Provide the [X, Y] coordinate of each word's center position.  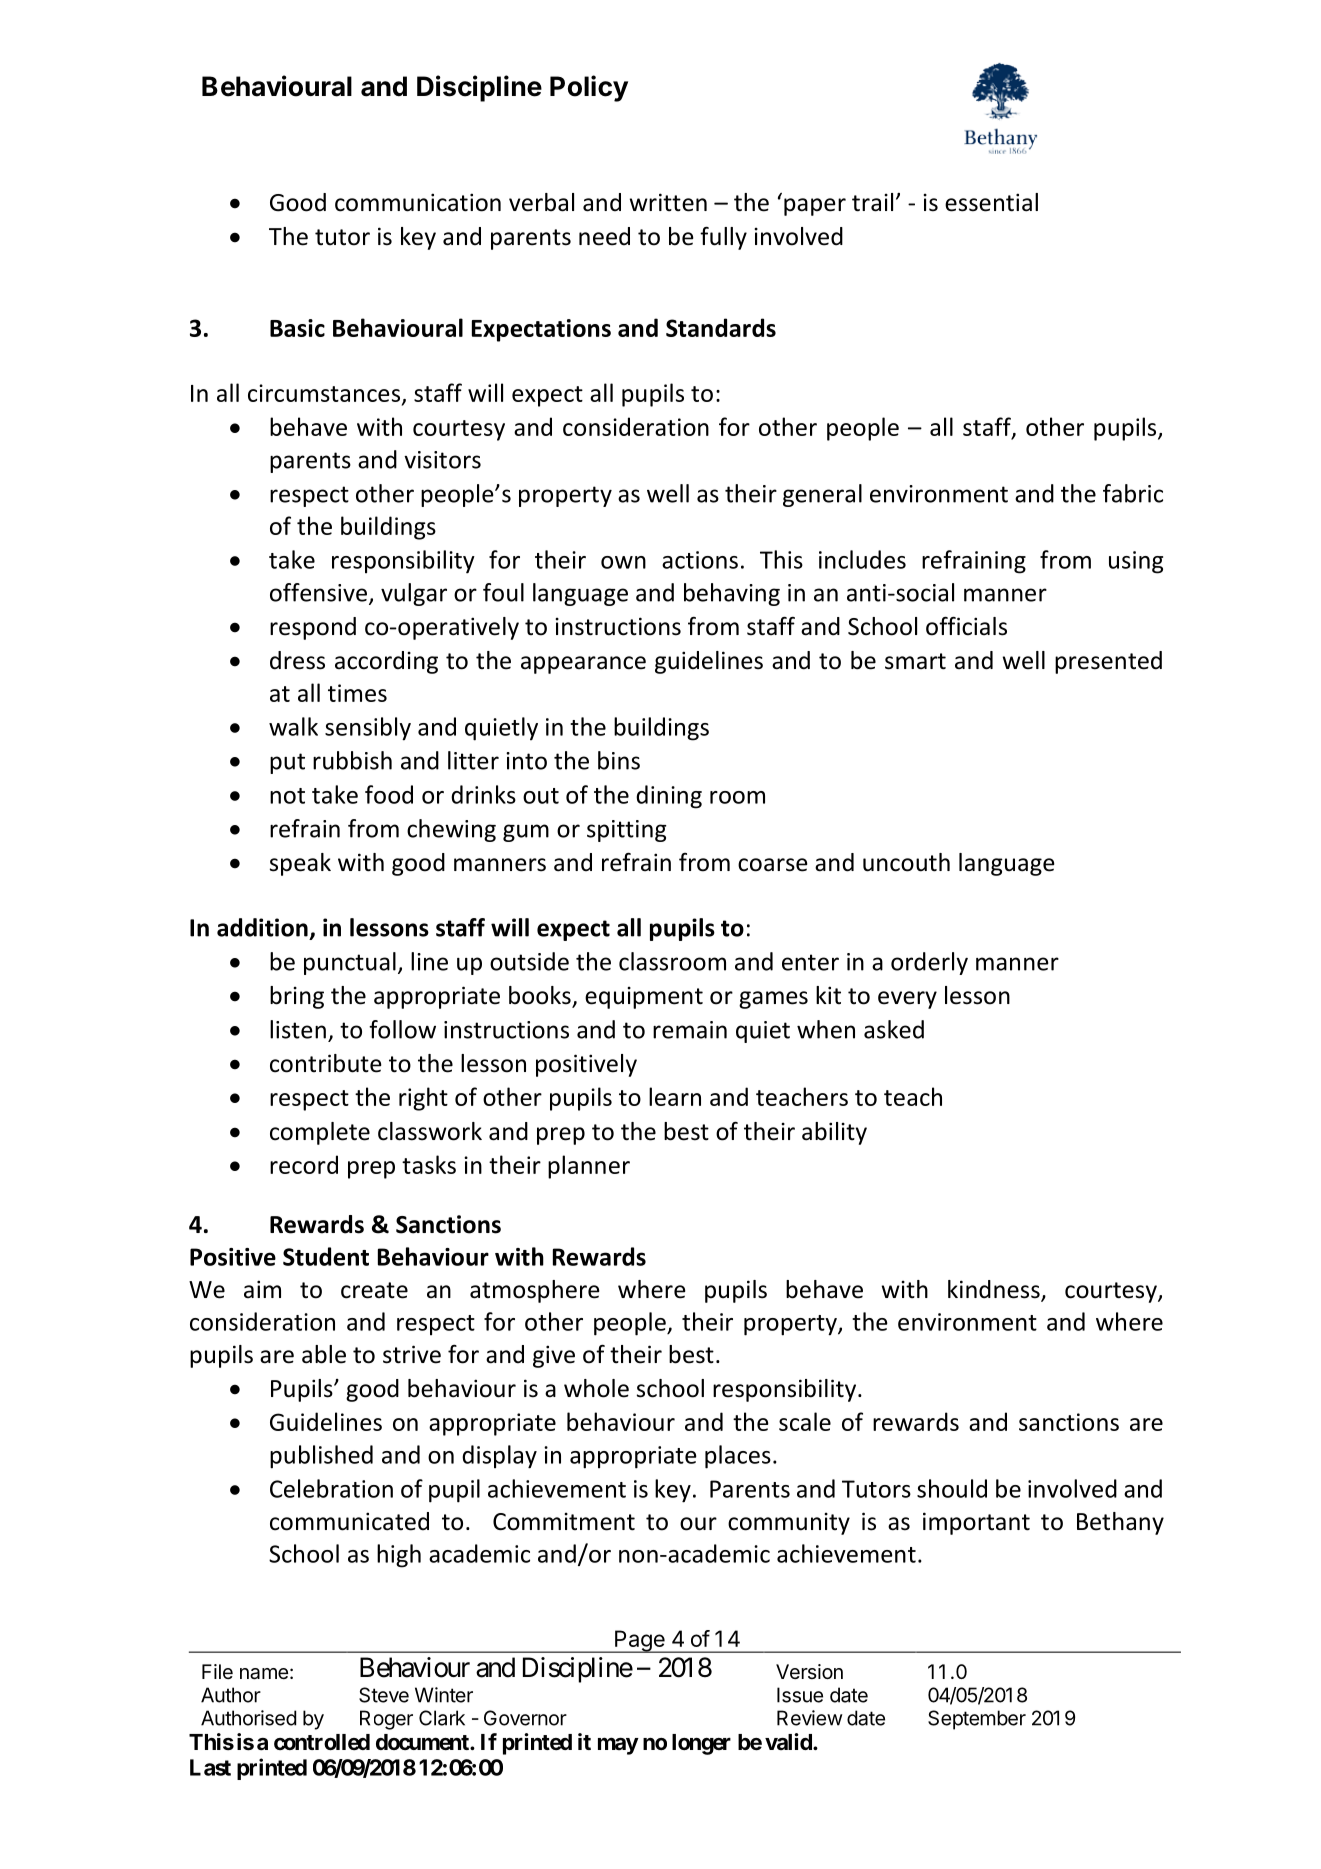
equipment [644, 997]
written [668, 202]
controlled [322, 1742]
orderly [929, 963]
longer [701, 1744]
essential [991, 202]
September [977, 1720]
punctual [350, 963]
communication [418, 202]
